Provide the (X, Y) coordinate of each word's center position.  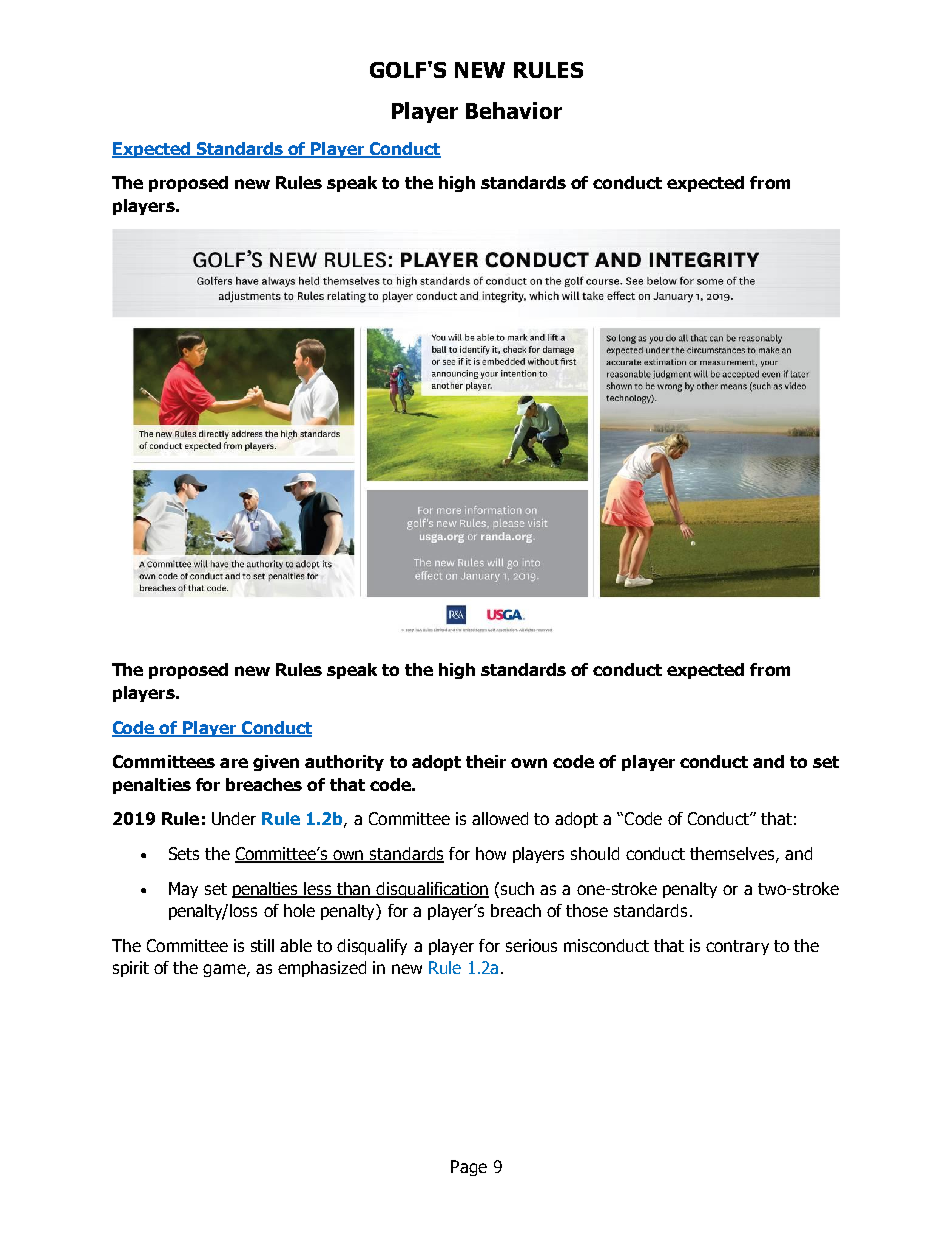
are (234, 763)
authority (344, 763)
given (276, 763)
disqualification (432, 890)
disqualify (372, 947)
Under (234, 818)
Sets (184, 853)
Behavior (514, 110)
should (595, 853)
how (491, 853)
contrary (737, 947)
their (486, 761)
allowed (500, 818)
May (183, 890)
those (587, 910)
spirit (131, 969)
